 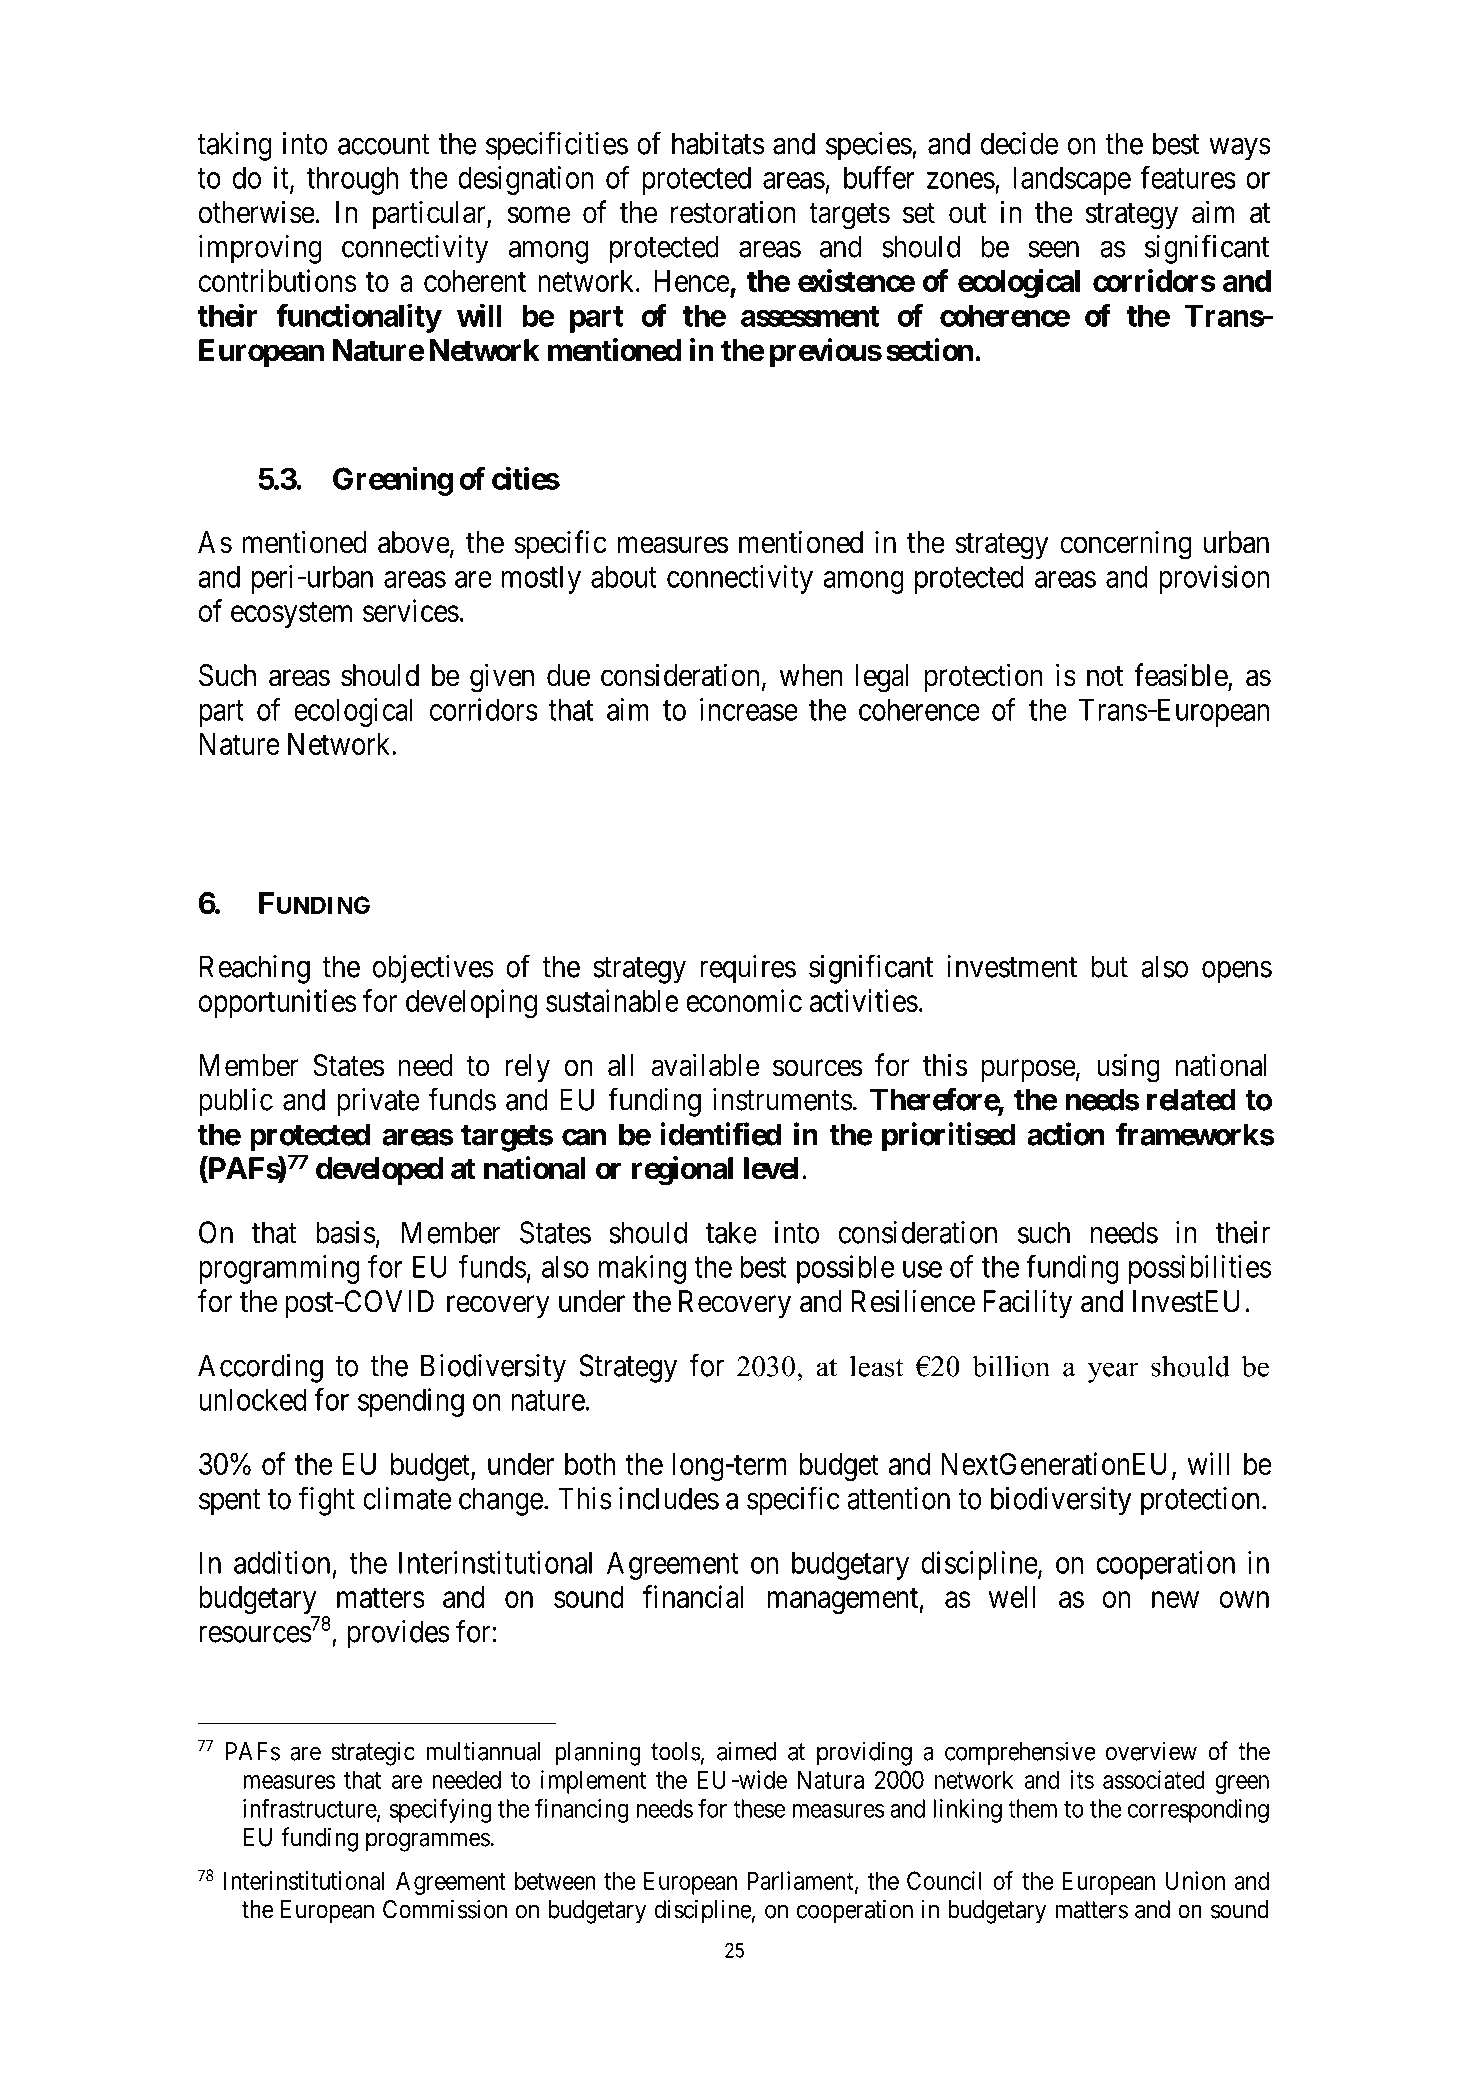 What do you see at coordinates (352, 180) in the screenshot?
I see `through` at bounding box center [352, 180].
